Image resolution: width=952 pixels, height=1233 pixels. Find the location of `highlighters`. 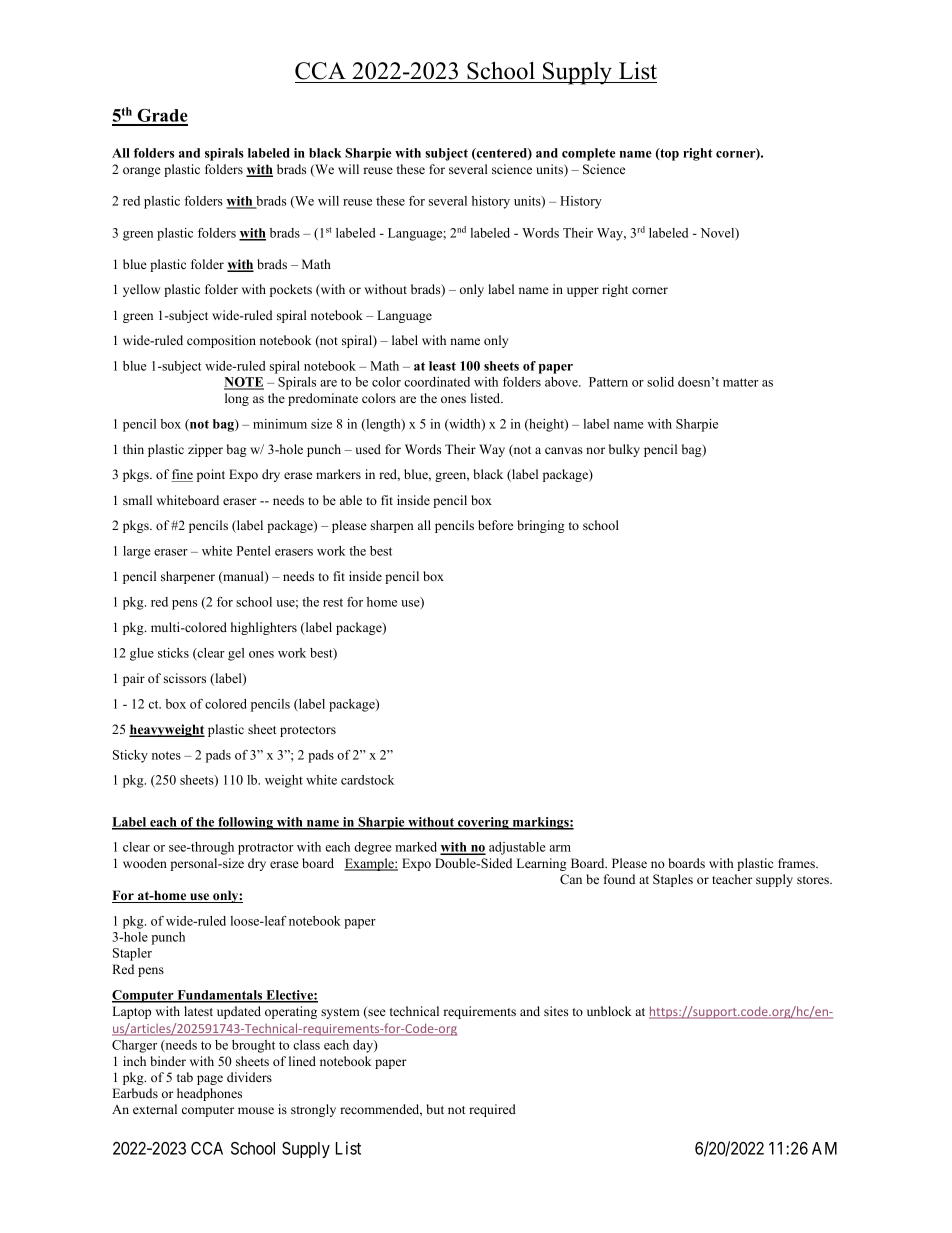

highlighters is located at coordinates (264, 628).
